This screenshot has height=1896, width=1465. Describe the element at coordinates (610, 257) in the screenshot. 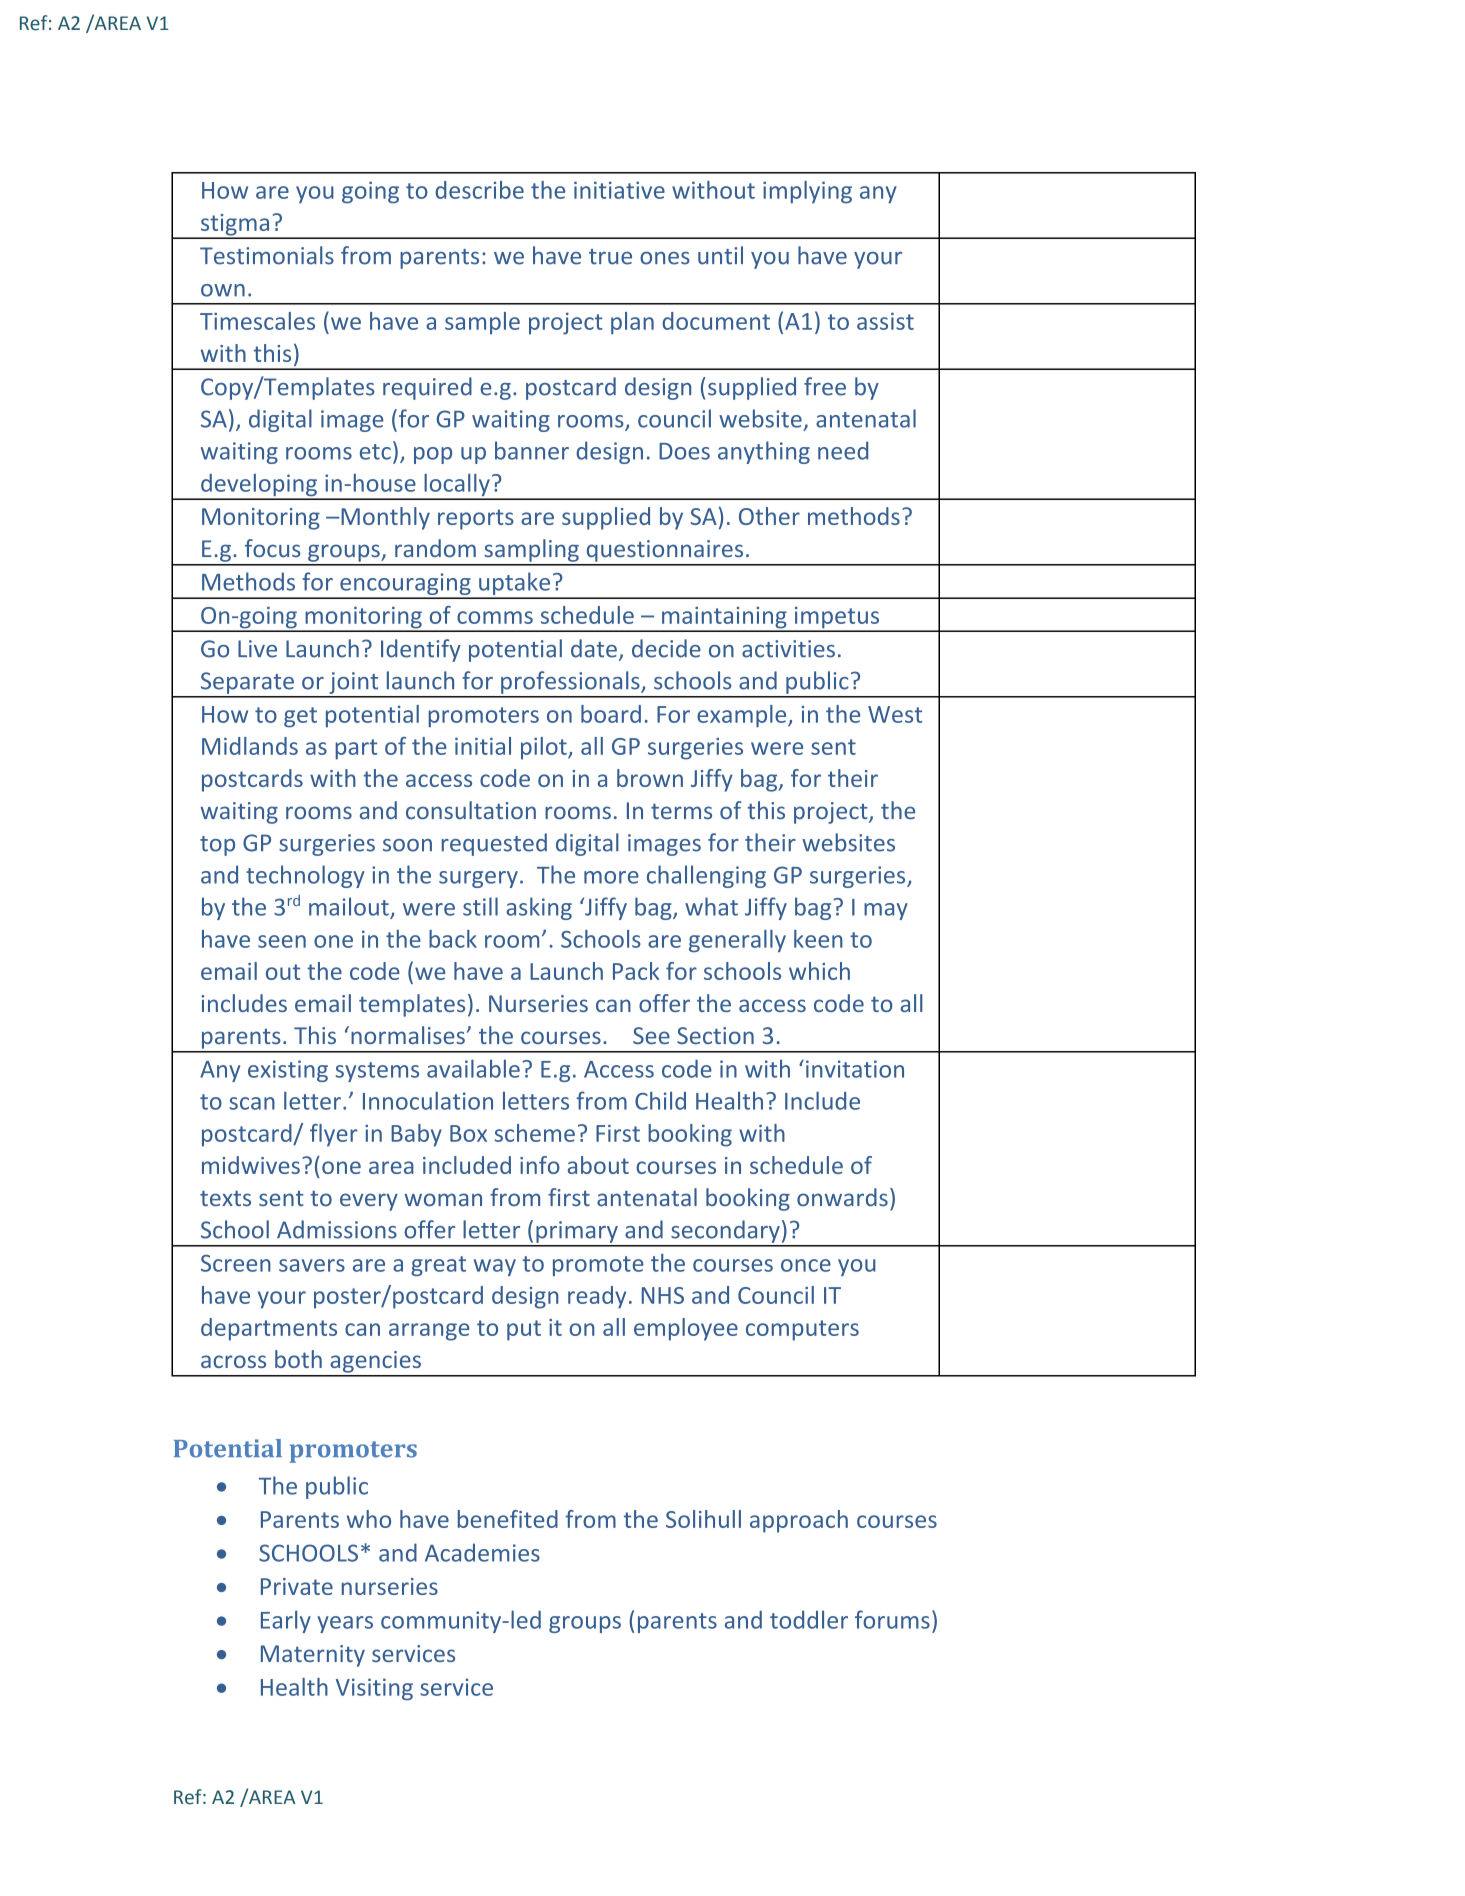

I see `true` at that location.
